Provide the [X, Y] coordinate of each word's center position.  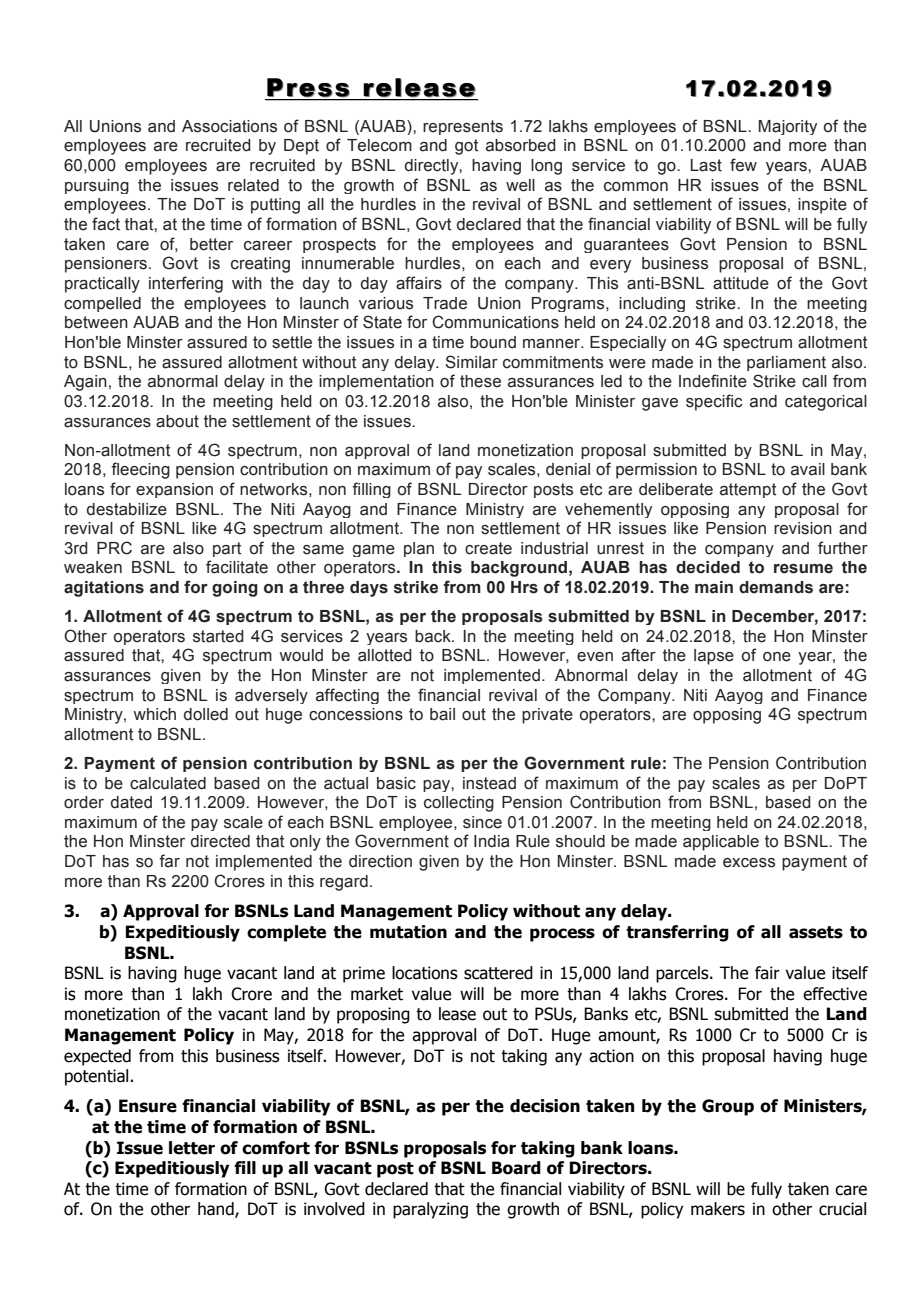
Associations [229, 126]
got [466, 147]
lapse [714, 657]
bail [442, 714]
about [177, 421]
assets [816, 932]
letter [192, 1148]
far [169, 861]
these [480, 381]
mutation [408, 932]
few [743, 165]
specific [714, 402]
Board [516, 1168]
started [218, 636]
